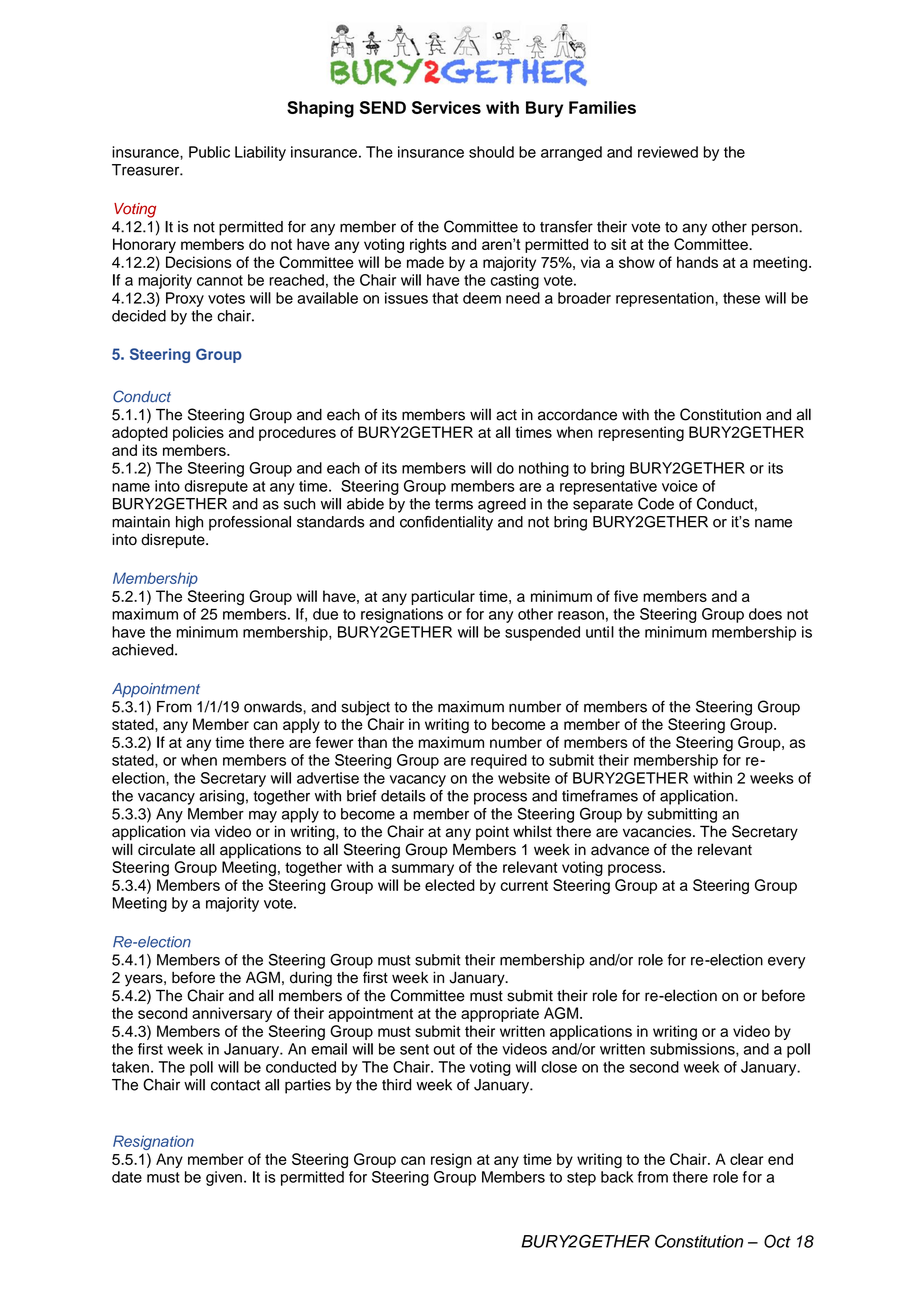 This document has width=924, height=1307. I want to click on does, so click(765, 614).
